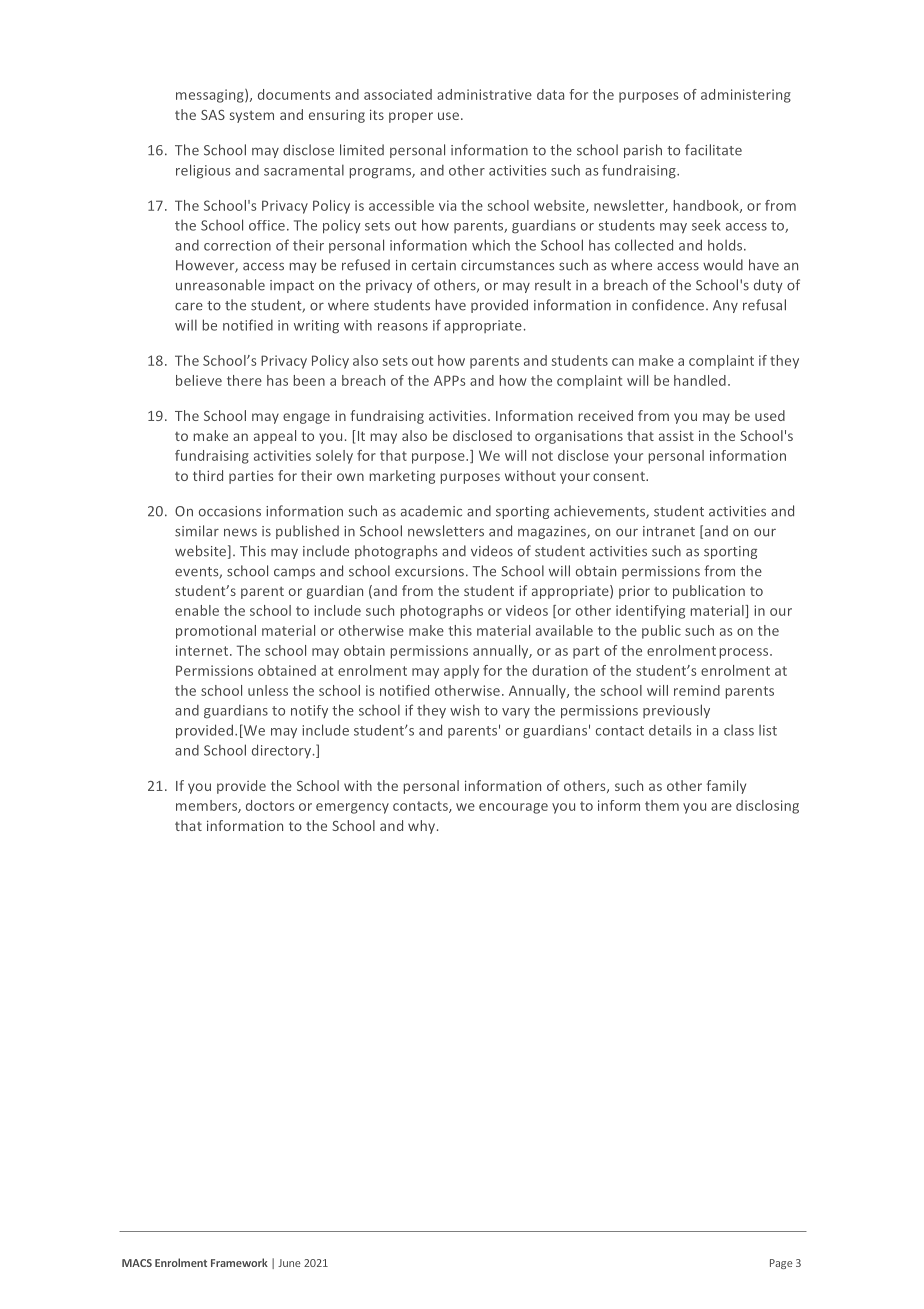 The height and width of the image is (1309, 924). What do you see at coordinates (461, 672) in the image?
I see `apply` at bounding box center [461, 672].
